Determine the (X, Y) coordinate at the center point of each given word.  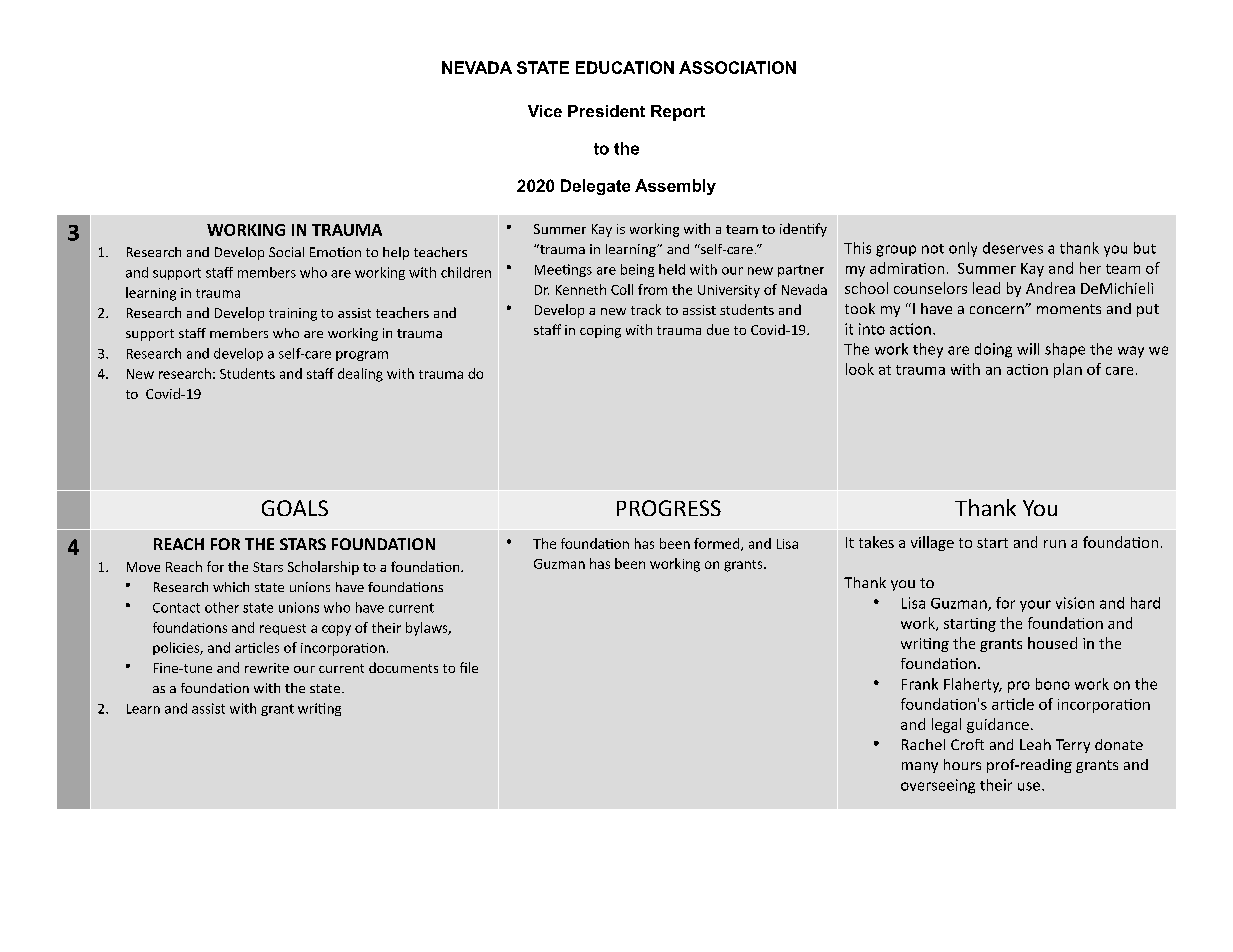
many (920, 767)
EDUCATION (625, 67)
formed (718, 544)
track (646, 309)
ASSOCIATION (737, 67)
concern (998, 310)
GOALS (295, 508)
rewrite (267, 668)
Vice (545, 111)
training (293, 314)
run (1055, 544)
